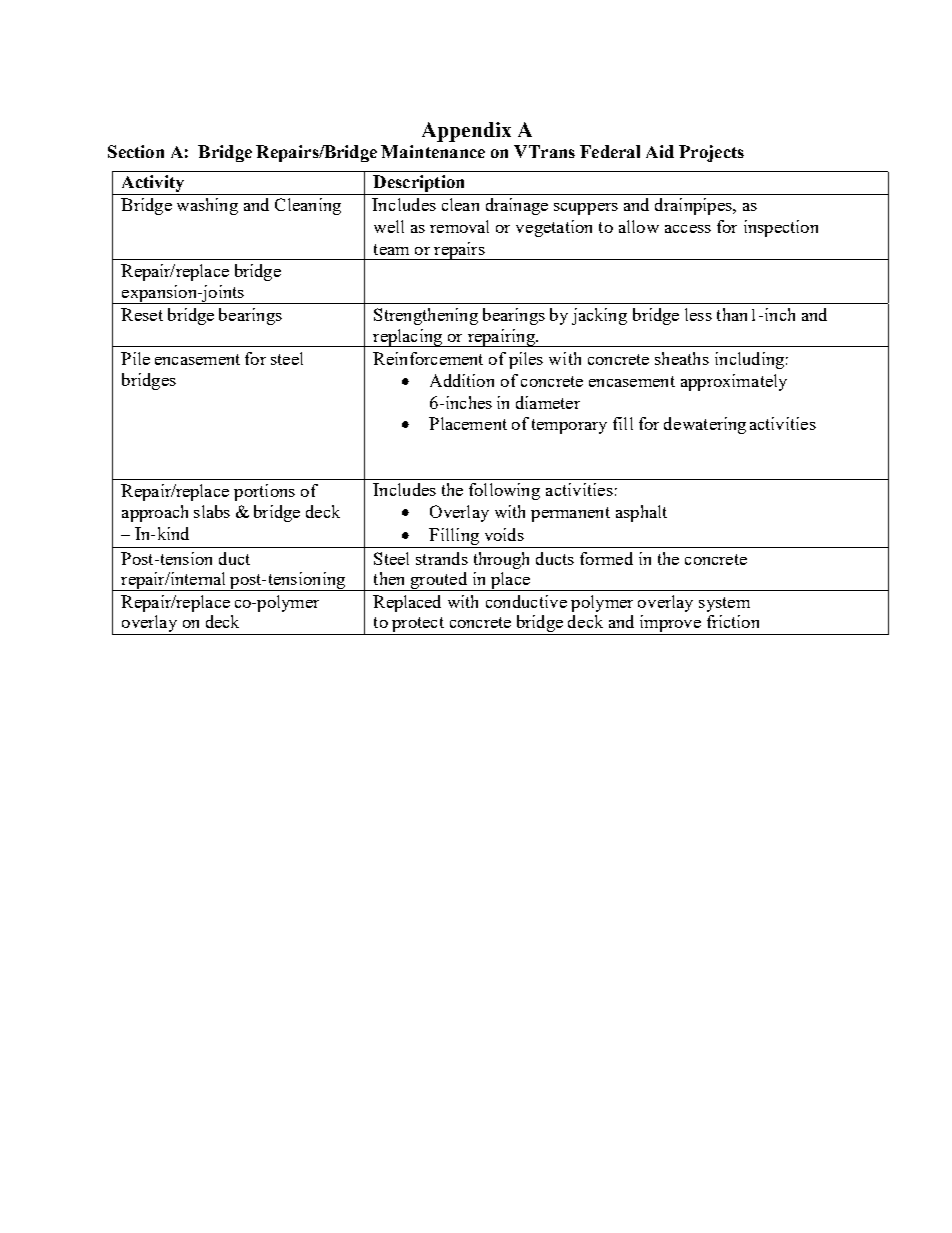 This screenshot has height=1233, width=952. I want to click on Reset, so click(142, 314).
